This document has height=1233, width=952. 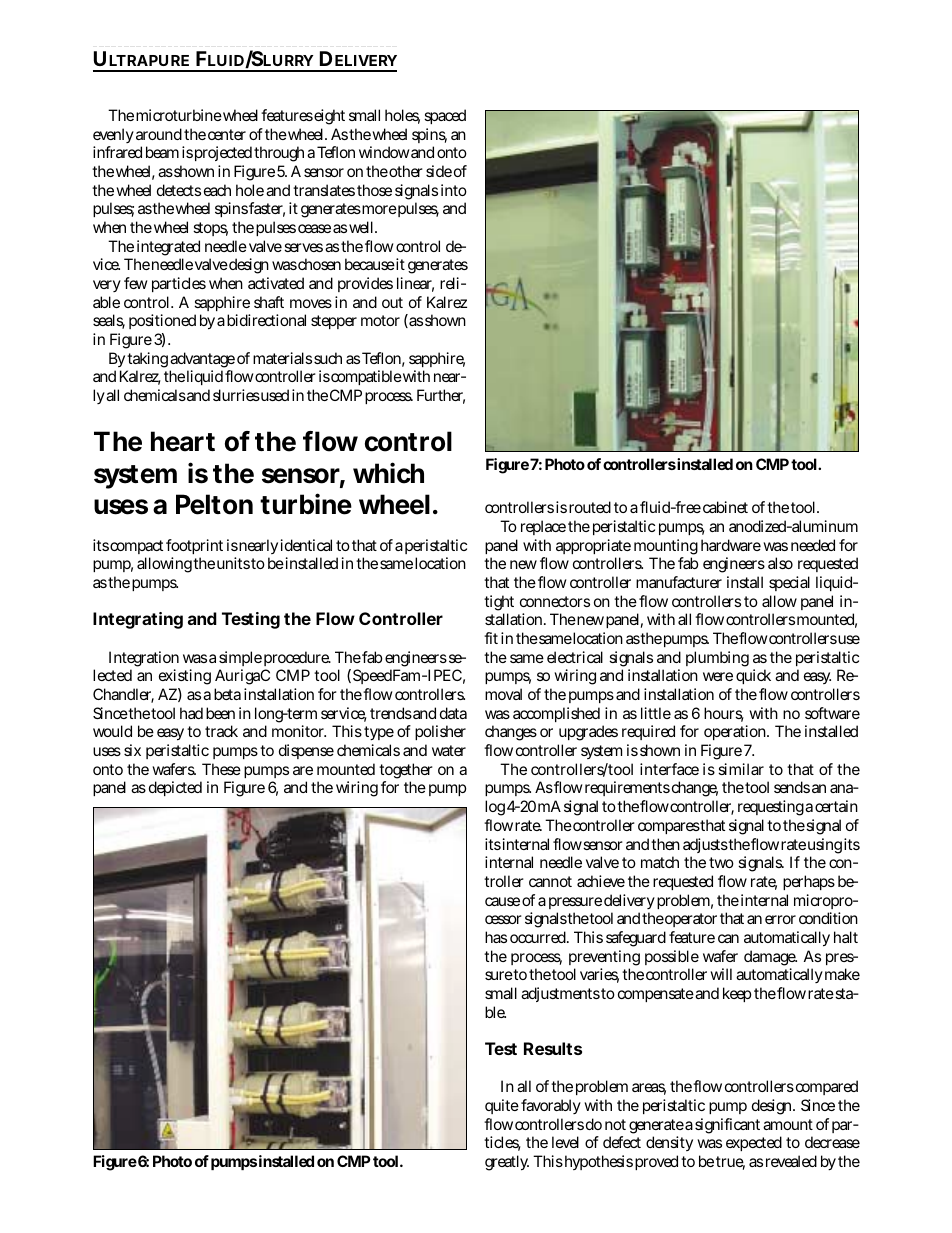 What do you see at coordinates (502, 1106) in the document?
I see `quite` at bounding box center [502, 1106].
